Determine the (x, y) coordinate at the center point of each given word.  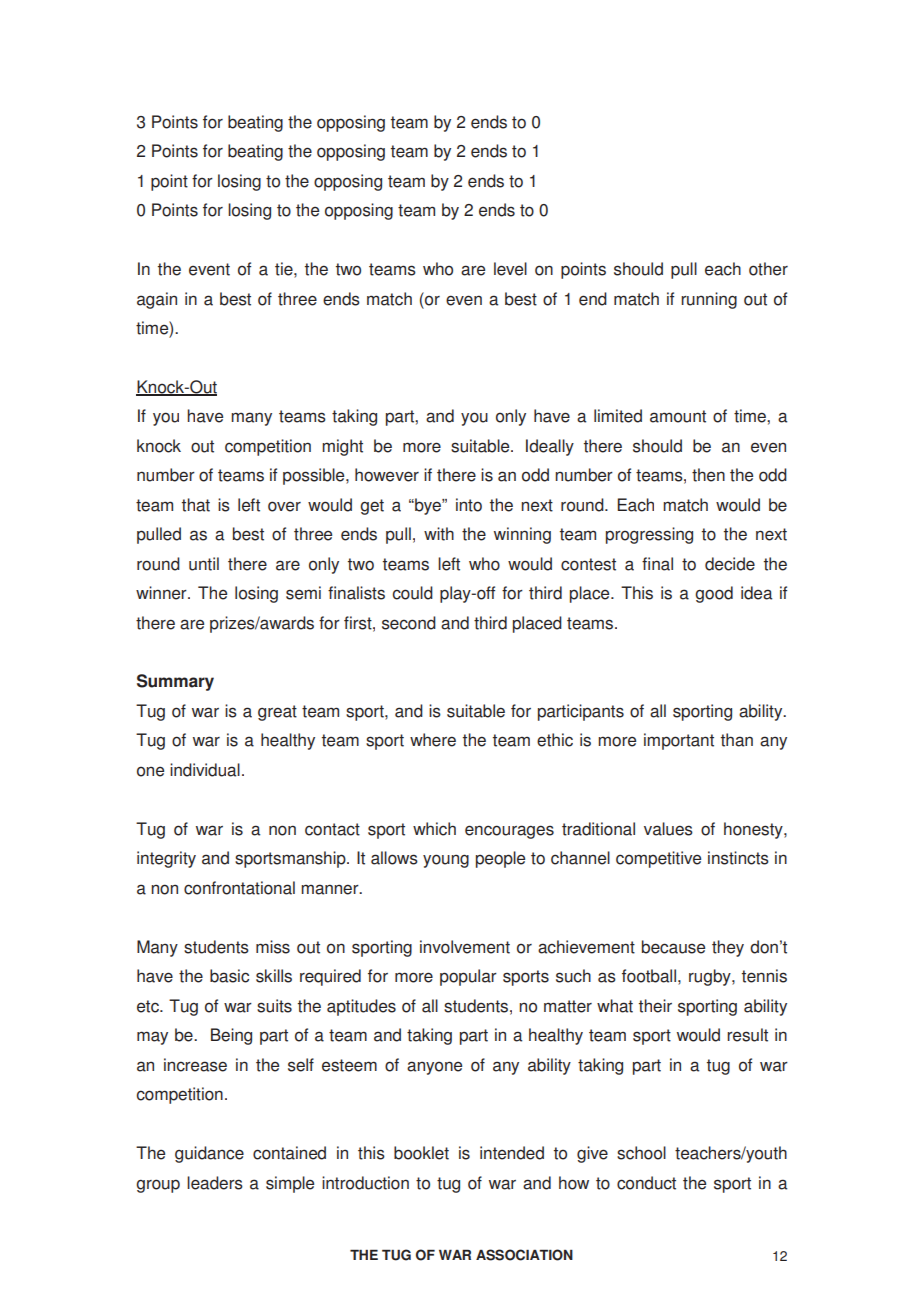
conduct (646, 1183)
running (709, 300)
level (510, 269)
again (157, 300)
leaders (215, 1183)
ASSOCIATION (524, 1255)
